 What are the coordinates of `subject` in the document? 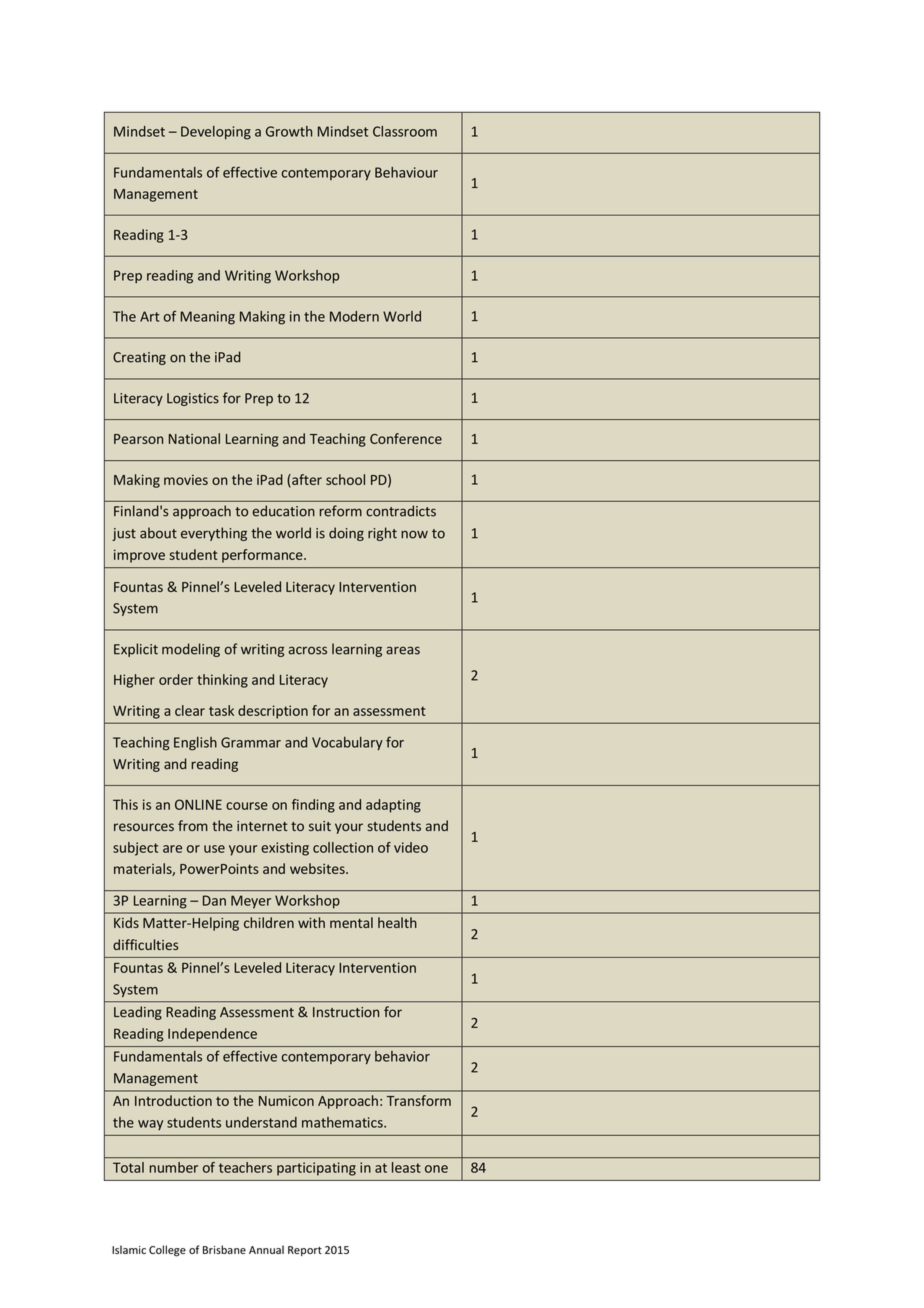 It's located at (135, 849).
